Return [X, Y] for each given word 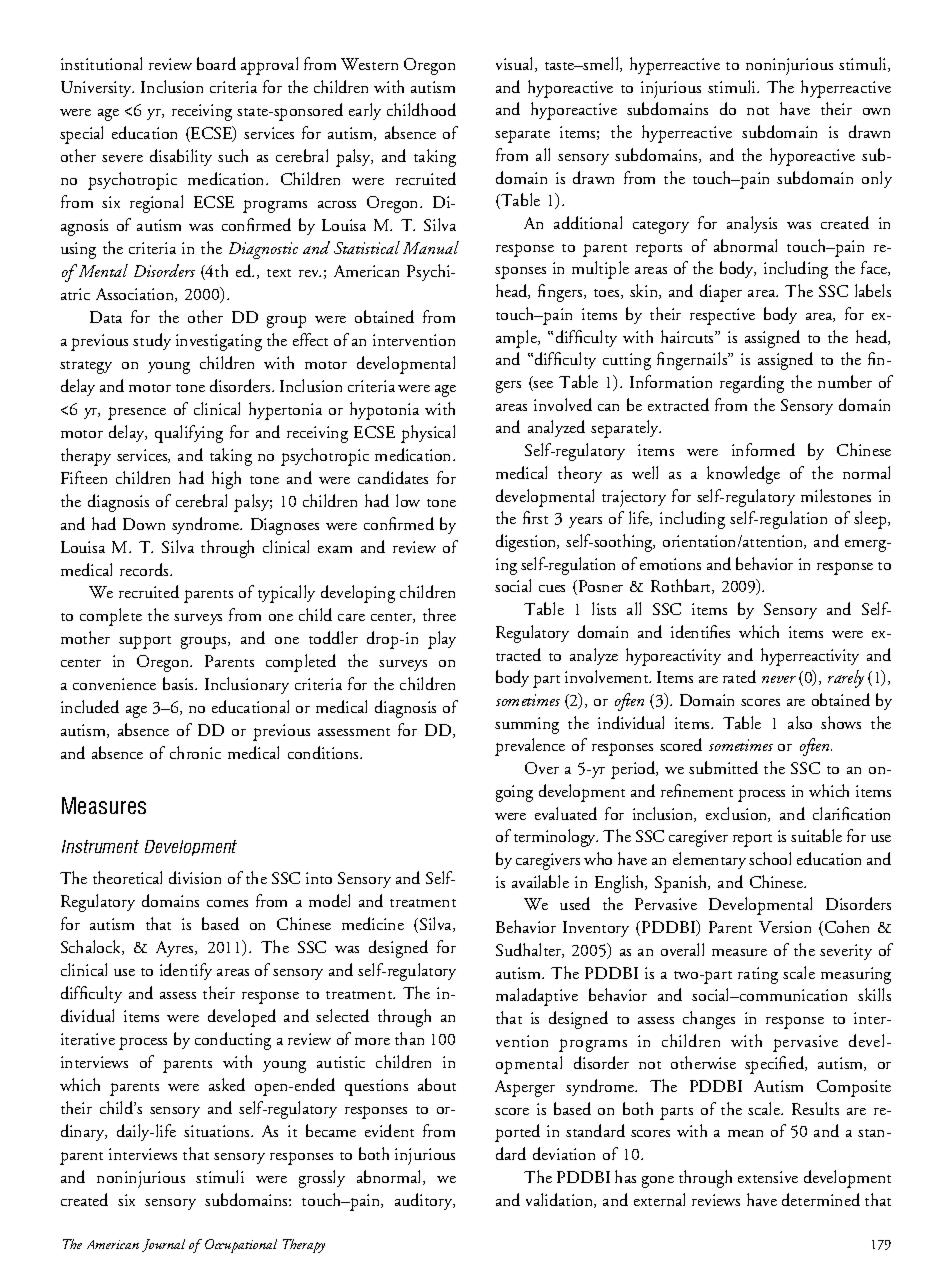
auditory [425, 1201]
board [216, 63]
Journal [163, 1245]
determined [821, 1199]
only [877, 179]
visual [516, 64]
